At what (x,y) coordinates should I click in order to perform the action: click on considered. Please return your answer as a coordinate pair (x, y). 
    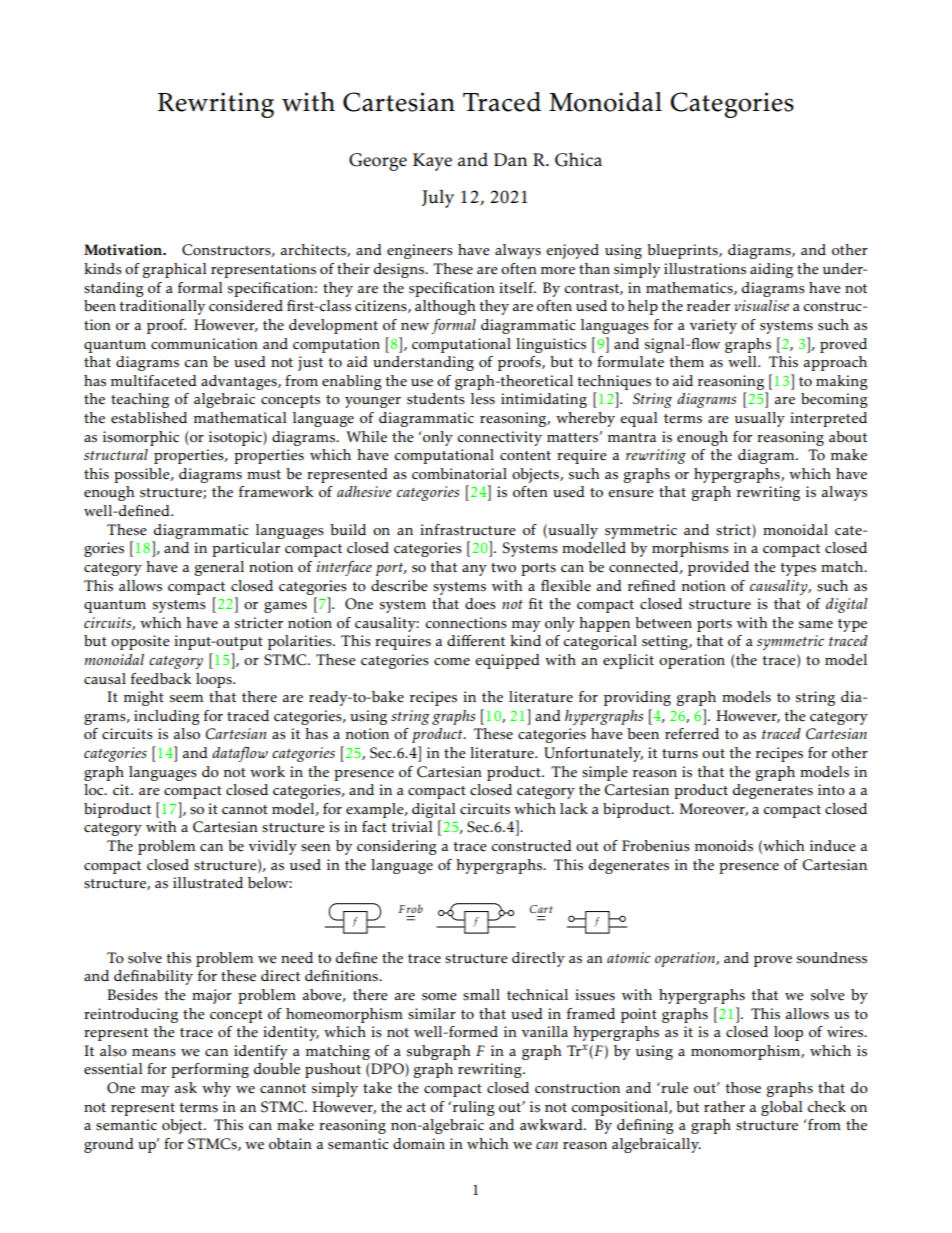
    Looking at the image, I should click on (246, 306).
